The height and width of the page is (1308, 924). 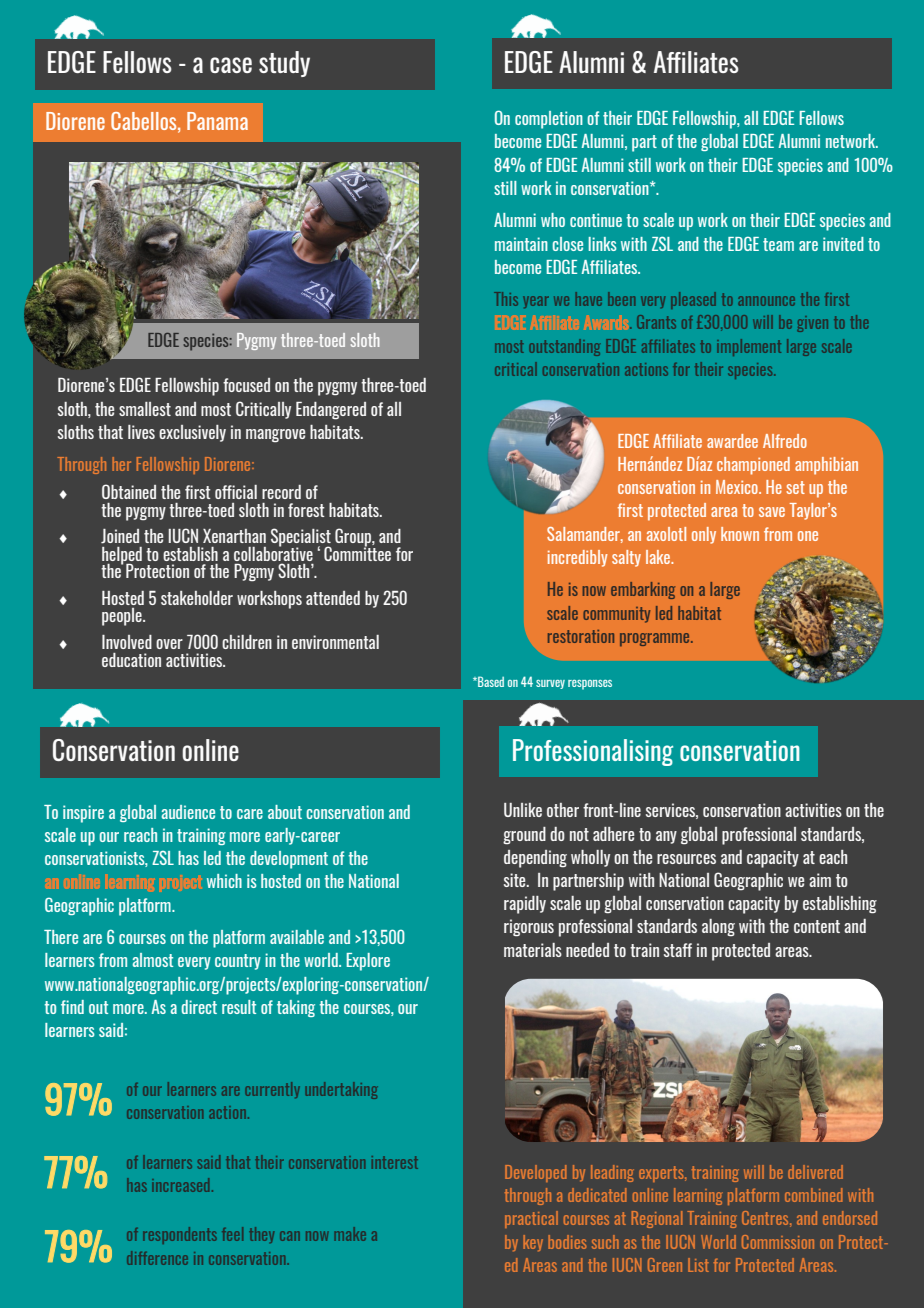 I want to click on Obtained, so click(x=129, y=491).
